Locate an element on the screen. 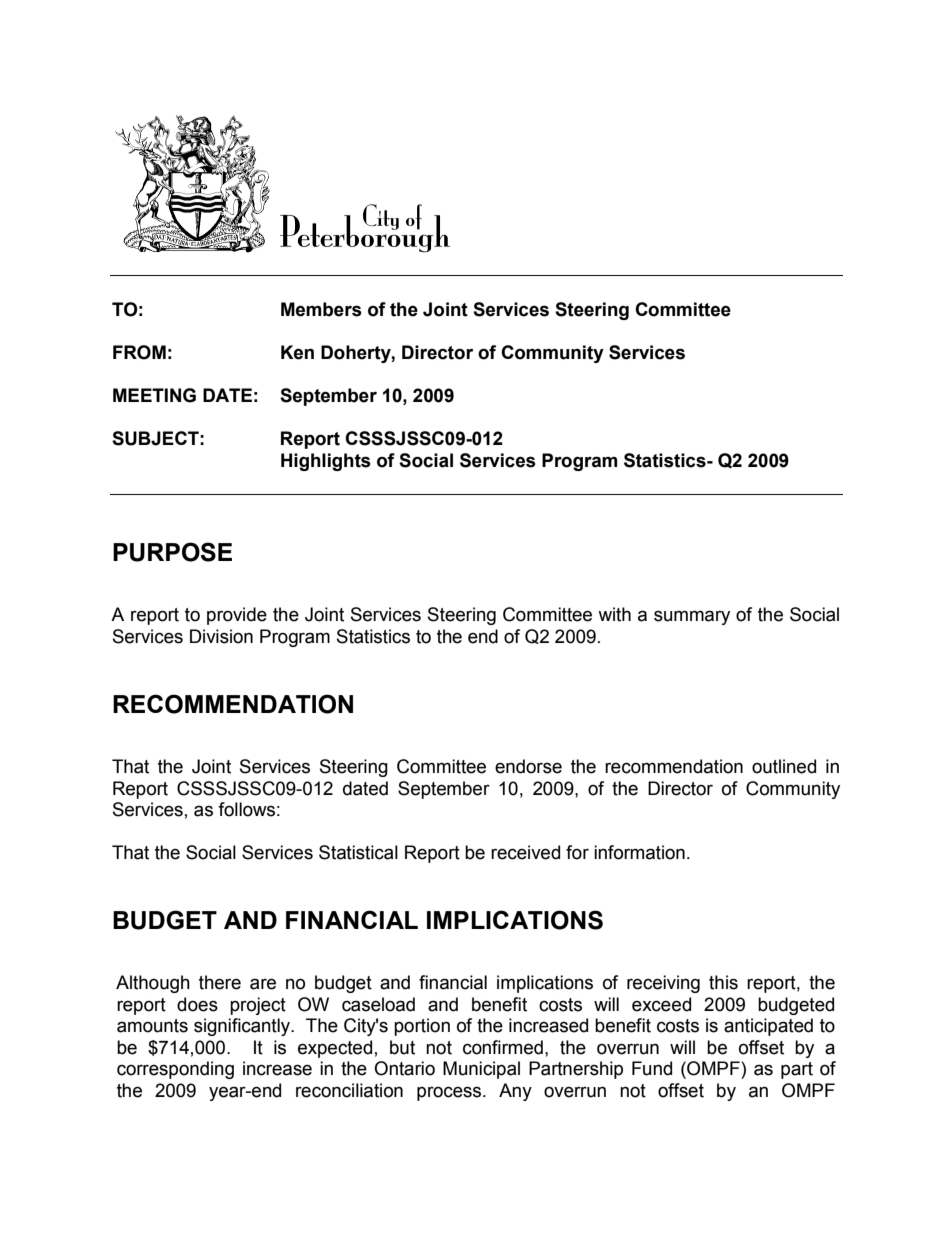 The height and width of the screenshot is (1233, 952). received is located at coordinates (525, 852).
